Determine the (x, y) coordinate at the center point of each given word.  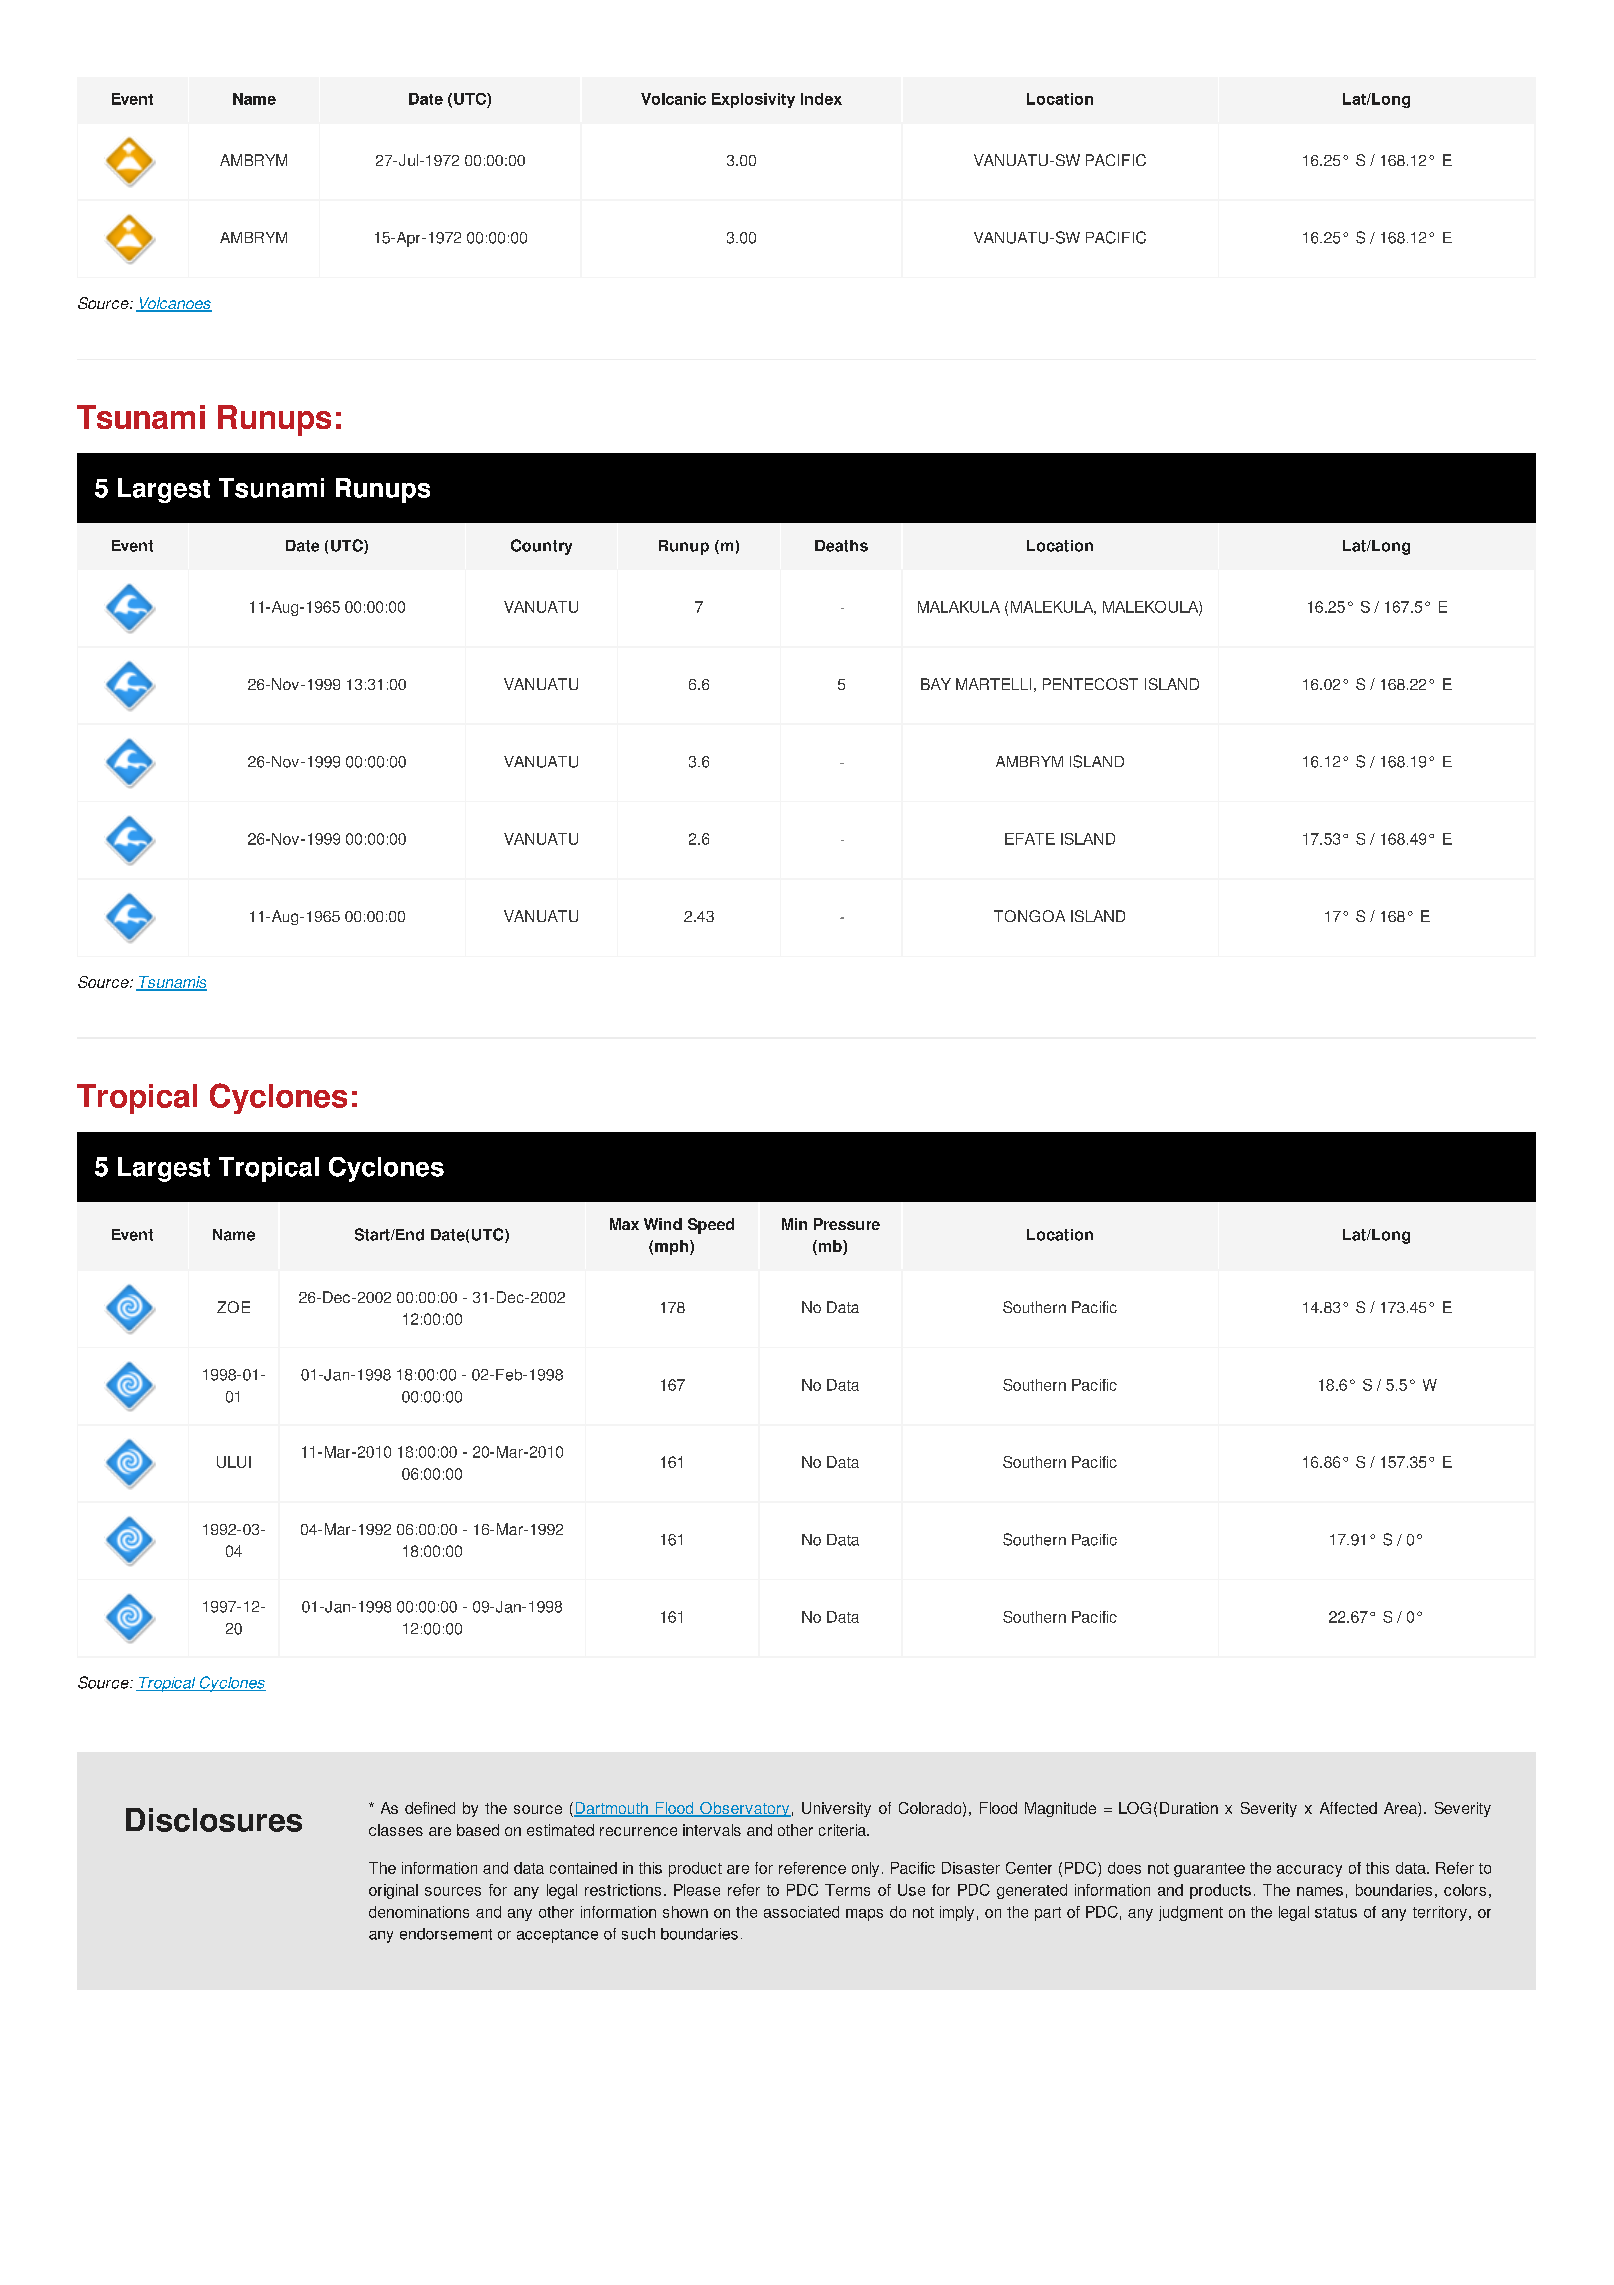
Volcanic (673, 99)
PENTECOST (1090, 684)
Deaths (841, 546)
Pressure (847, 1224)
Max (624, 1224)
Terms (847, 1890)
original (393, 1891)
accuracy (1309, 1871)
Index (821, 99)
